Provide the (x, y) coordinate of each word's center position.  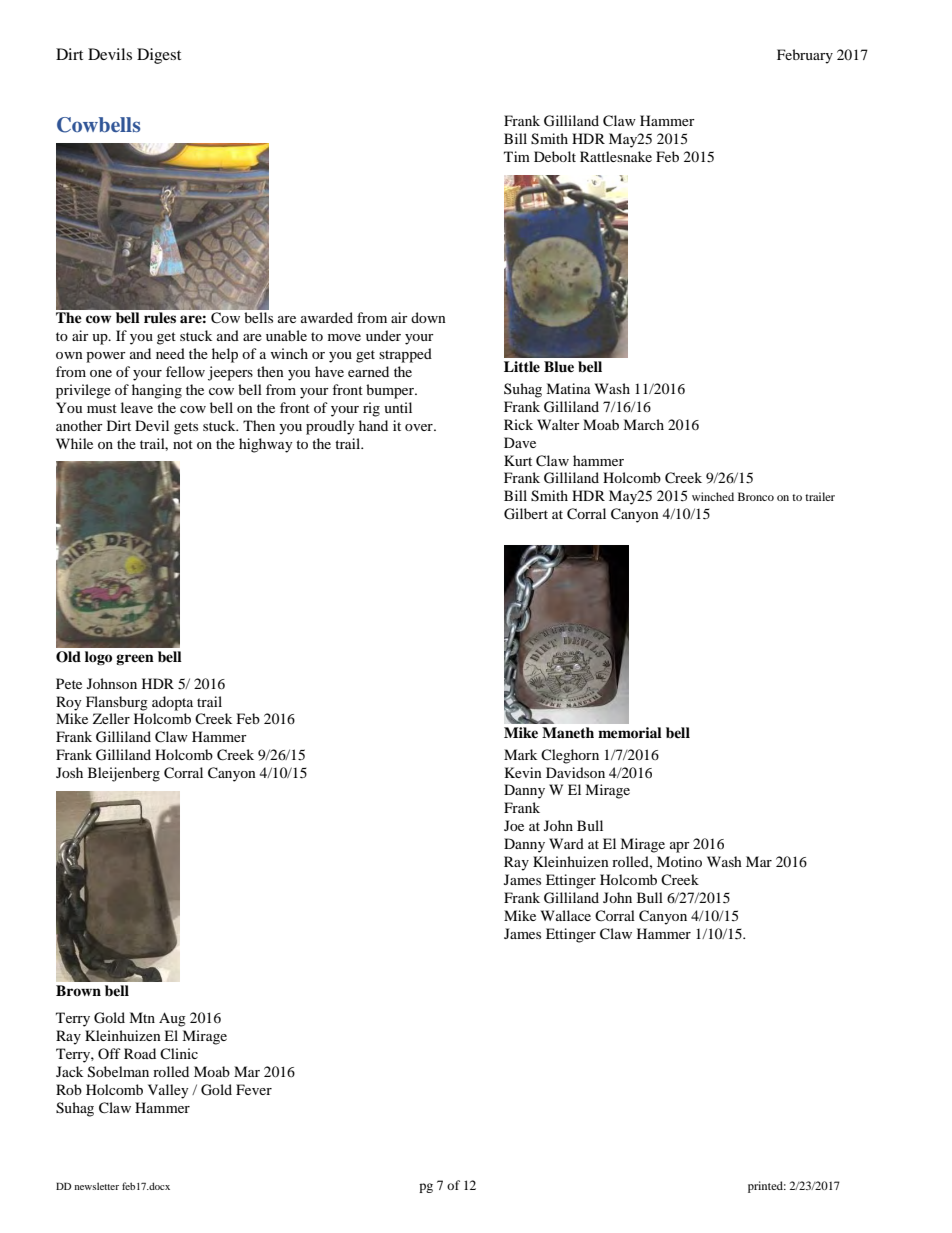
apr (680, 847)
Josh (69, 772)
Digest (159, 56)
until (398, 407)
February (805, 56)
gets (186, 428)
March (643, 424)
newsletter (96, 1186)
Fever (254, 1089)
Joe (514, 825)
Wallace (566, 915)
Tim (517, 156)
